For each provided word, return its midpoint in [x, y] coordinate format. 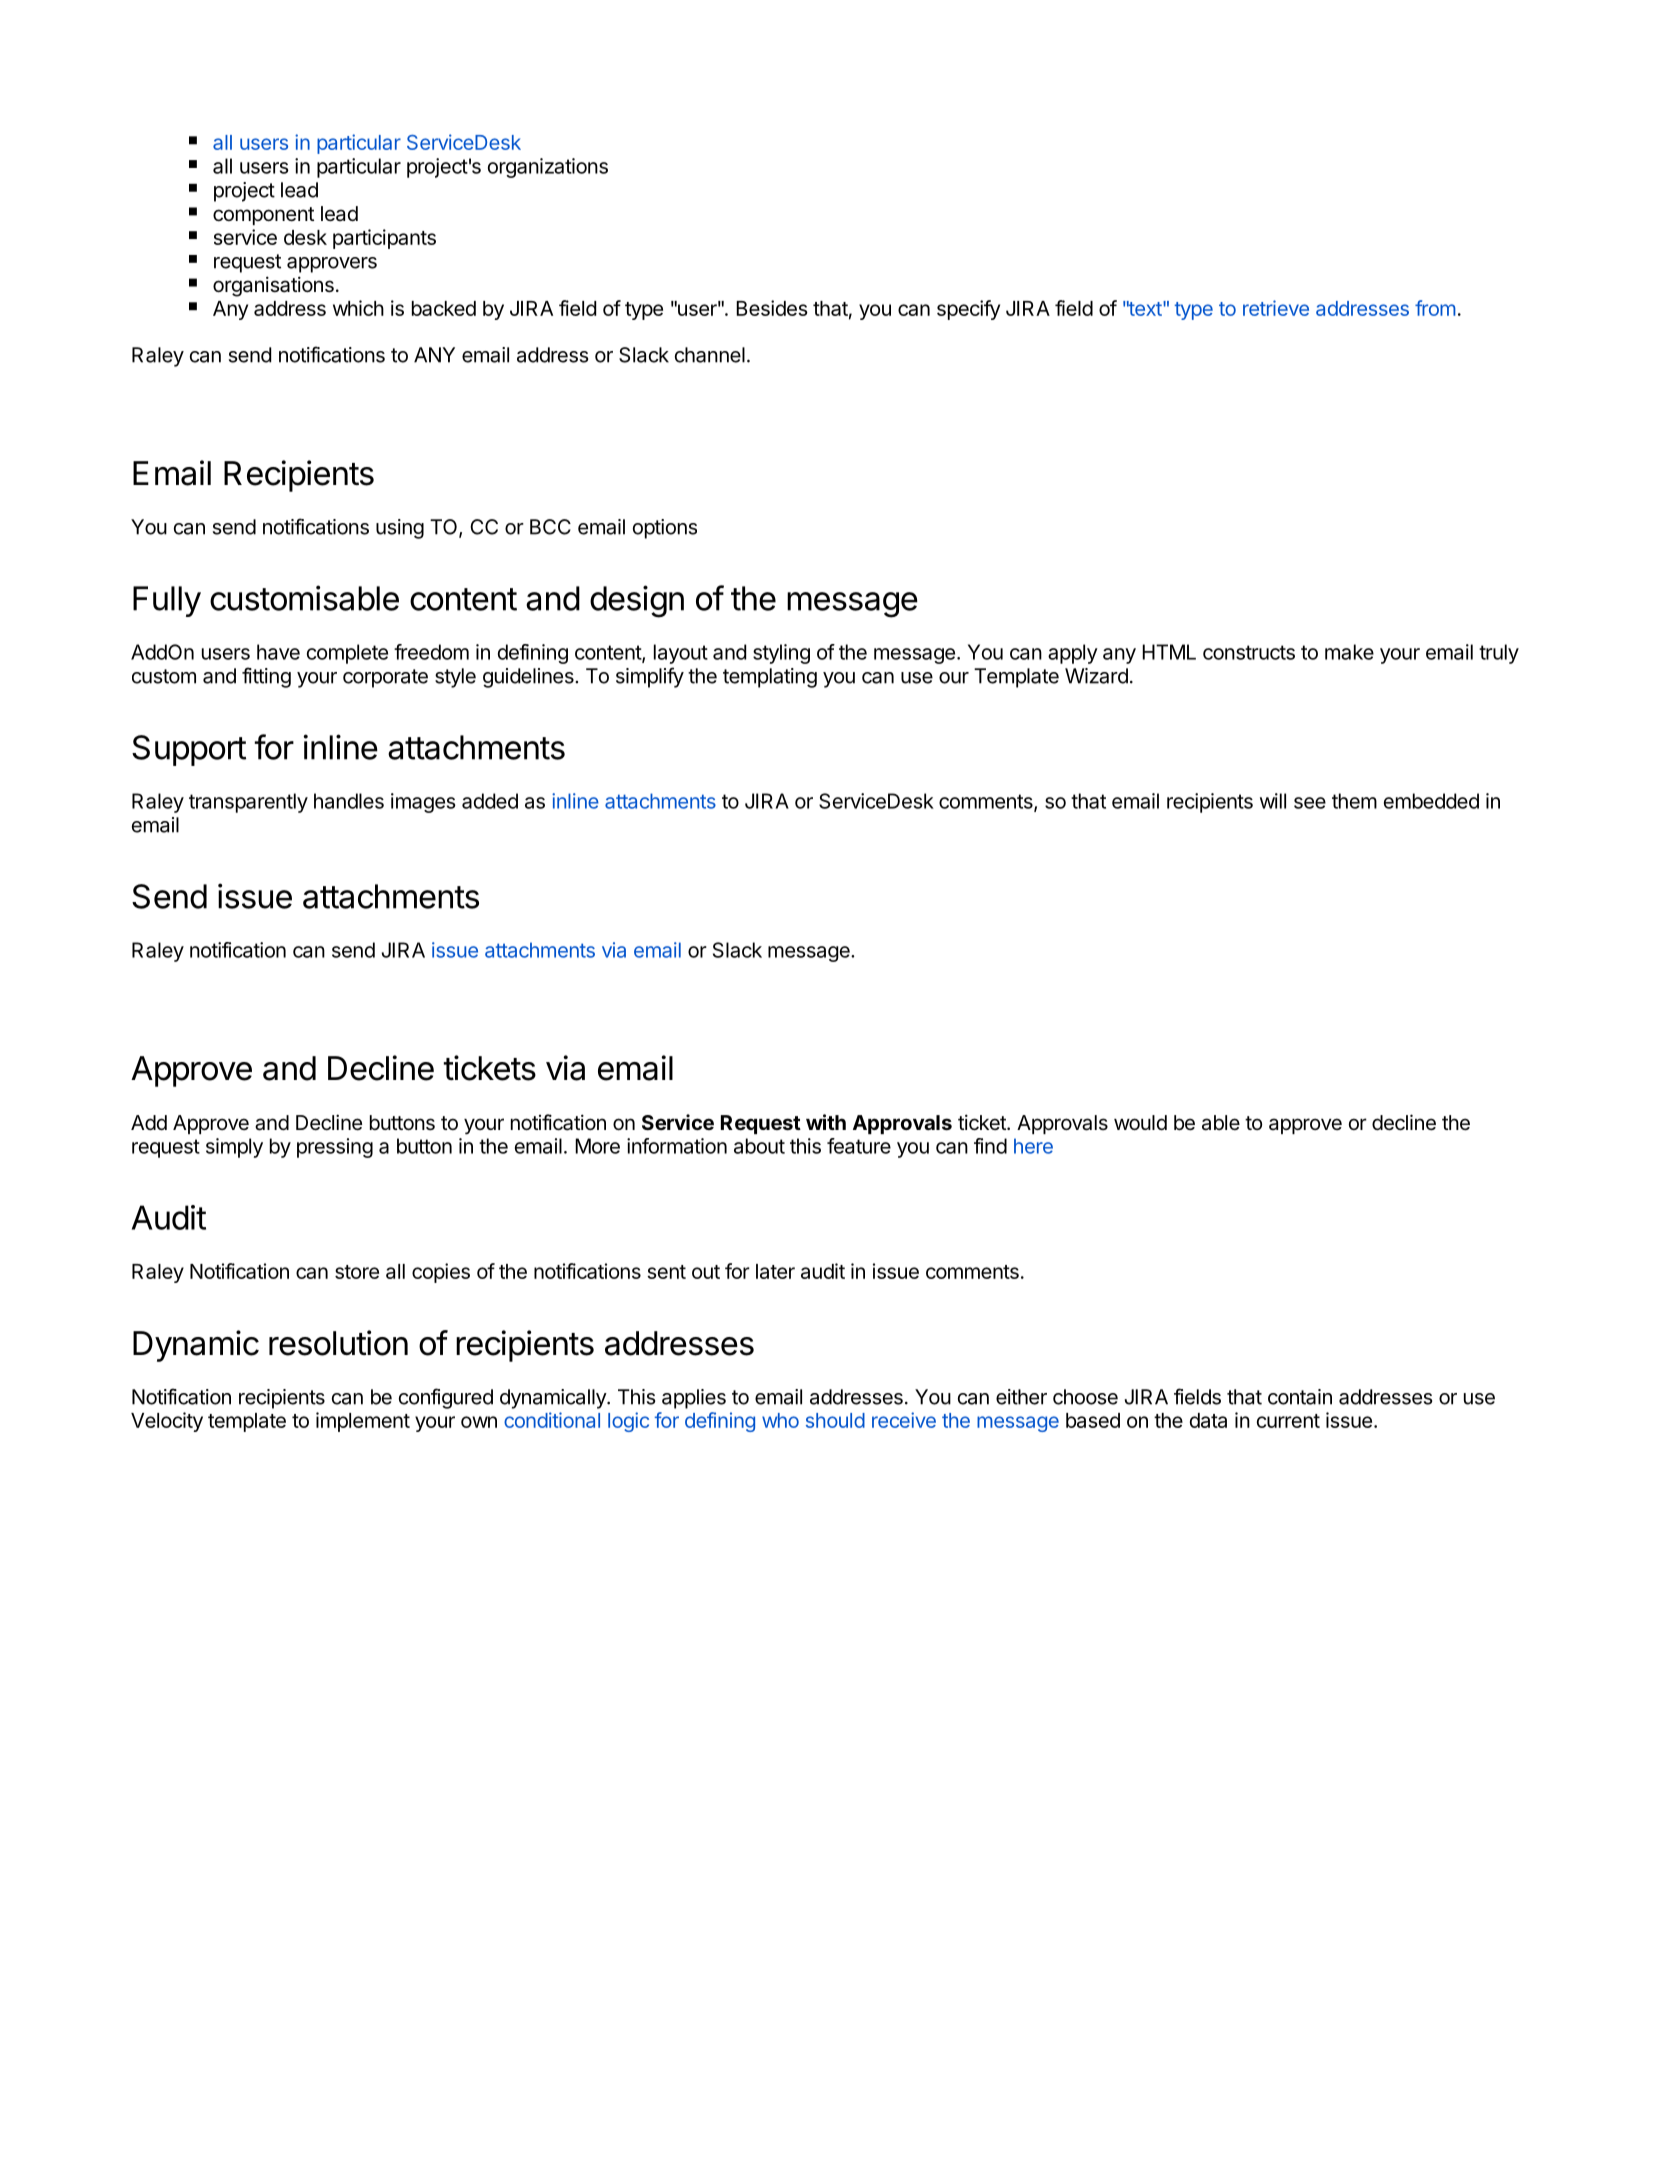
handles [349, 801]
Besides [772, 308]
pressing [335, 1148]
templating [770, 678]
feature [859, 1146]
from [1435, 308]
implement [363, 1422]
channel [710, 355]
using [400, 529]
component [263, 216]
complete [347, 654]
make [1349, 652]
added [490, 801]
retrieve [1276, 308]
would [1140, 1122]
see [1310, 803]
